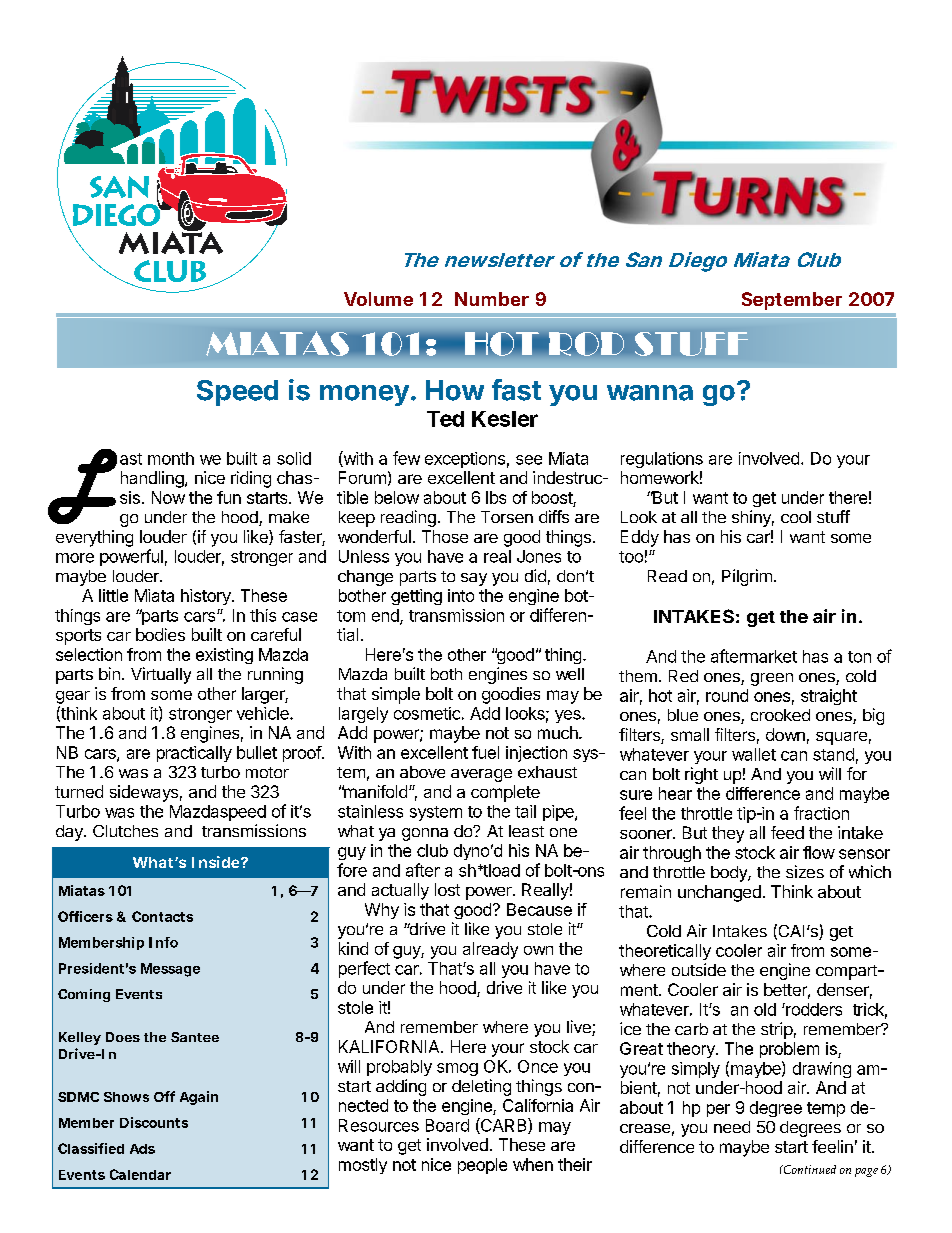 This page has width=952, height=1233. I want to click on Number, so click(492, 299).
